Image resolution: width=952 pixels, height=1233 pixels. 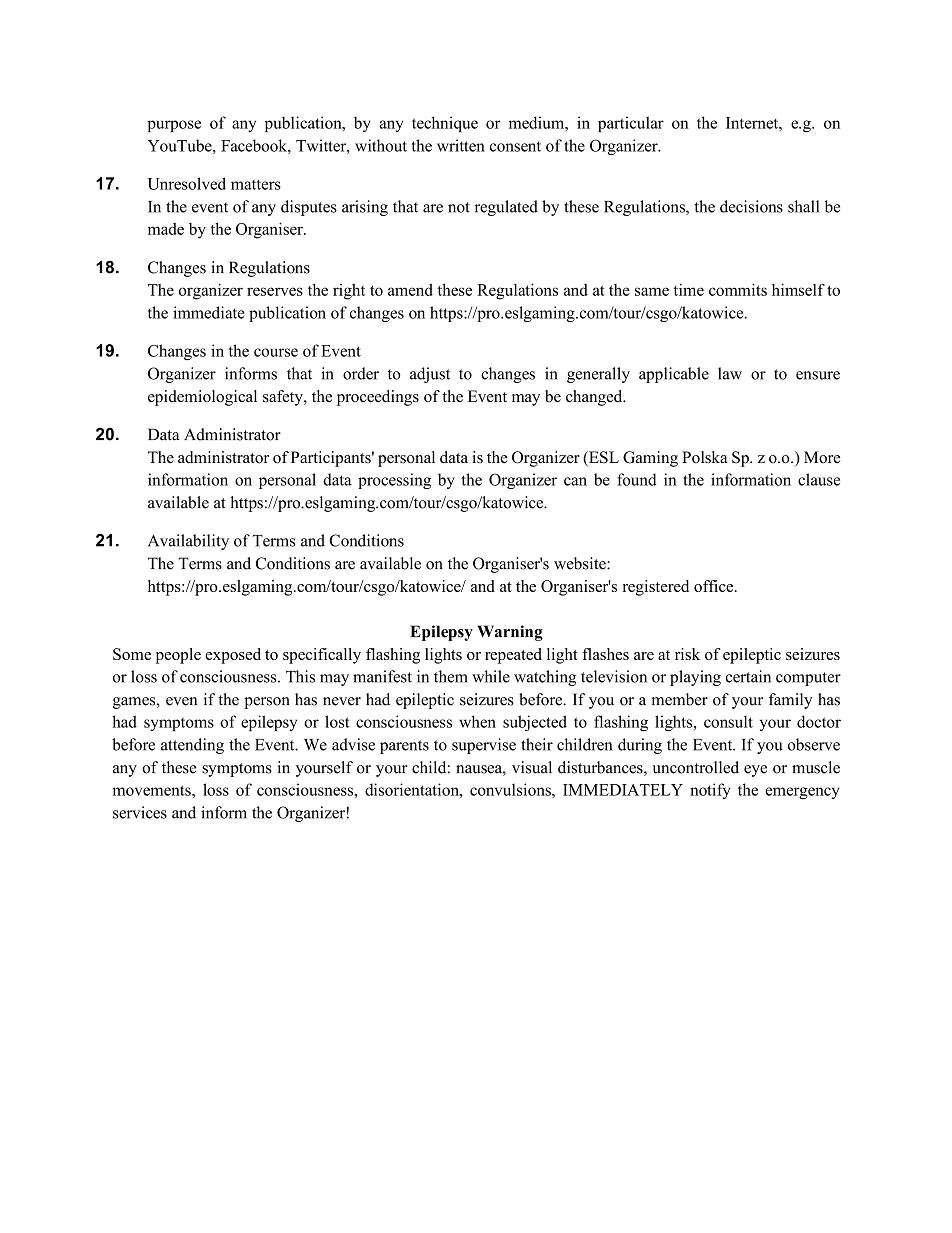 I want to click on convulsions, so click(x=511, y=789).
